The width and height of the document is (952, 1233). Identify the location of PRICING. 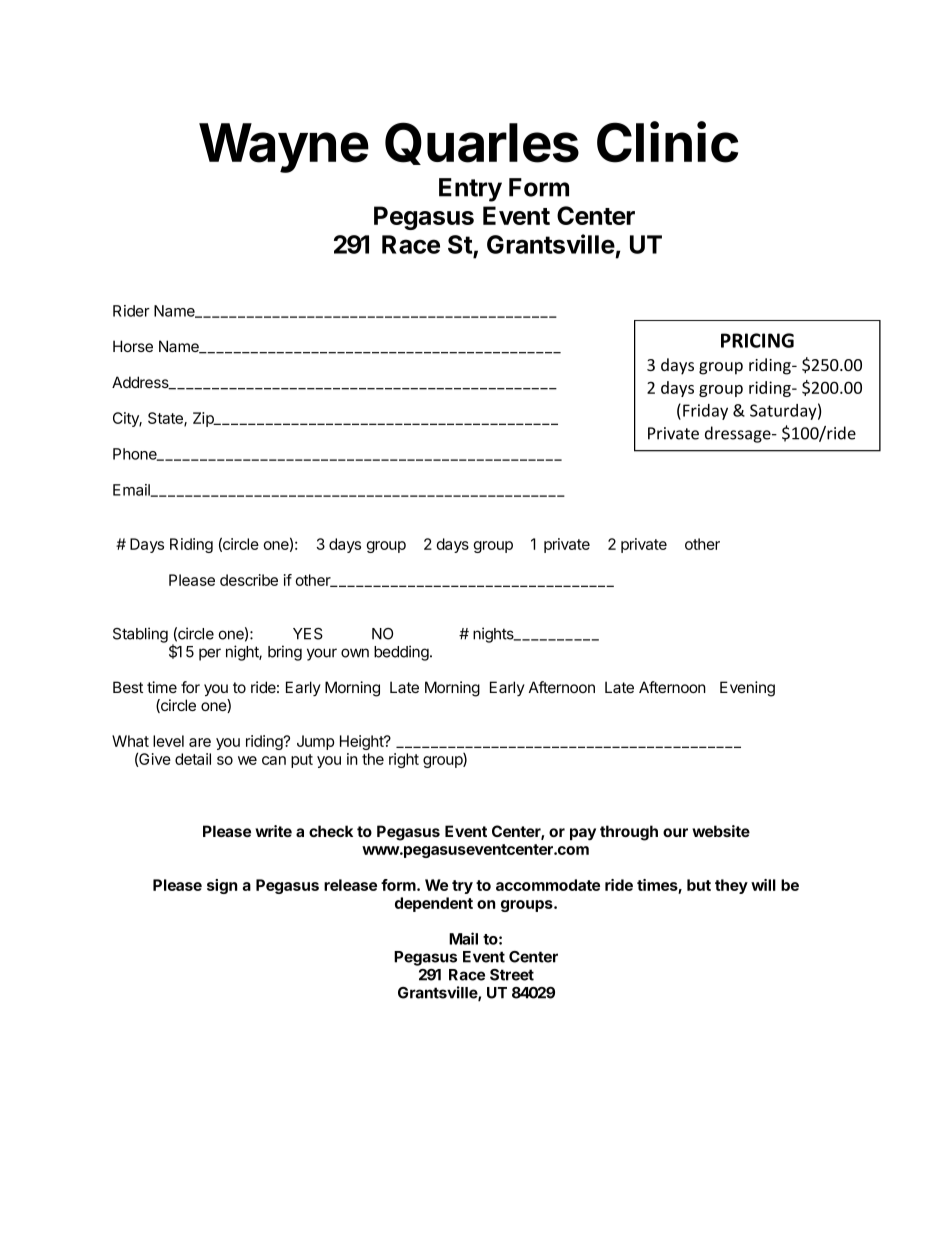
(757, 340).
